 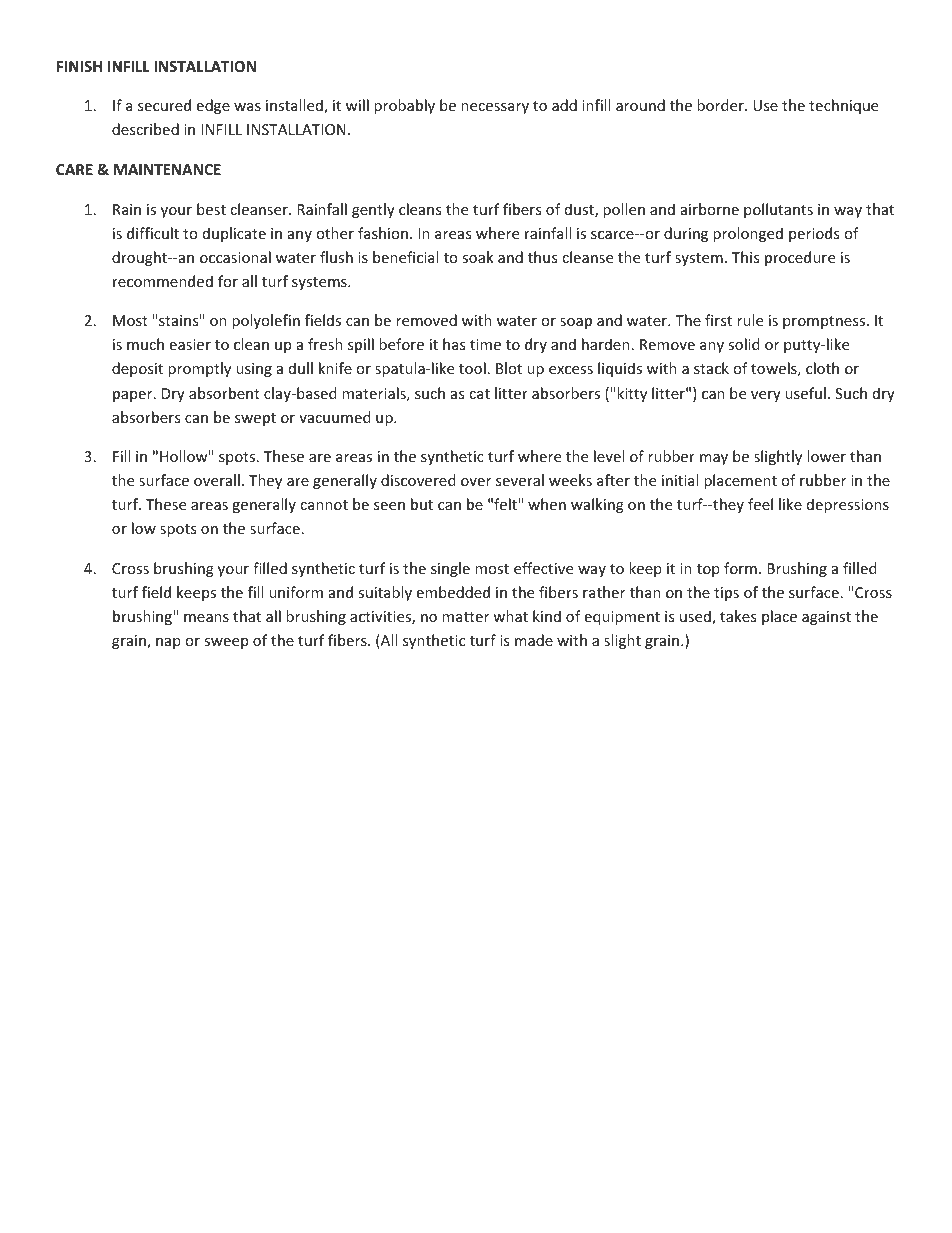 What do you see at coordinates (422, 504) in the screenshot?
I see `but` at bounding box center [422, 504].
